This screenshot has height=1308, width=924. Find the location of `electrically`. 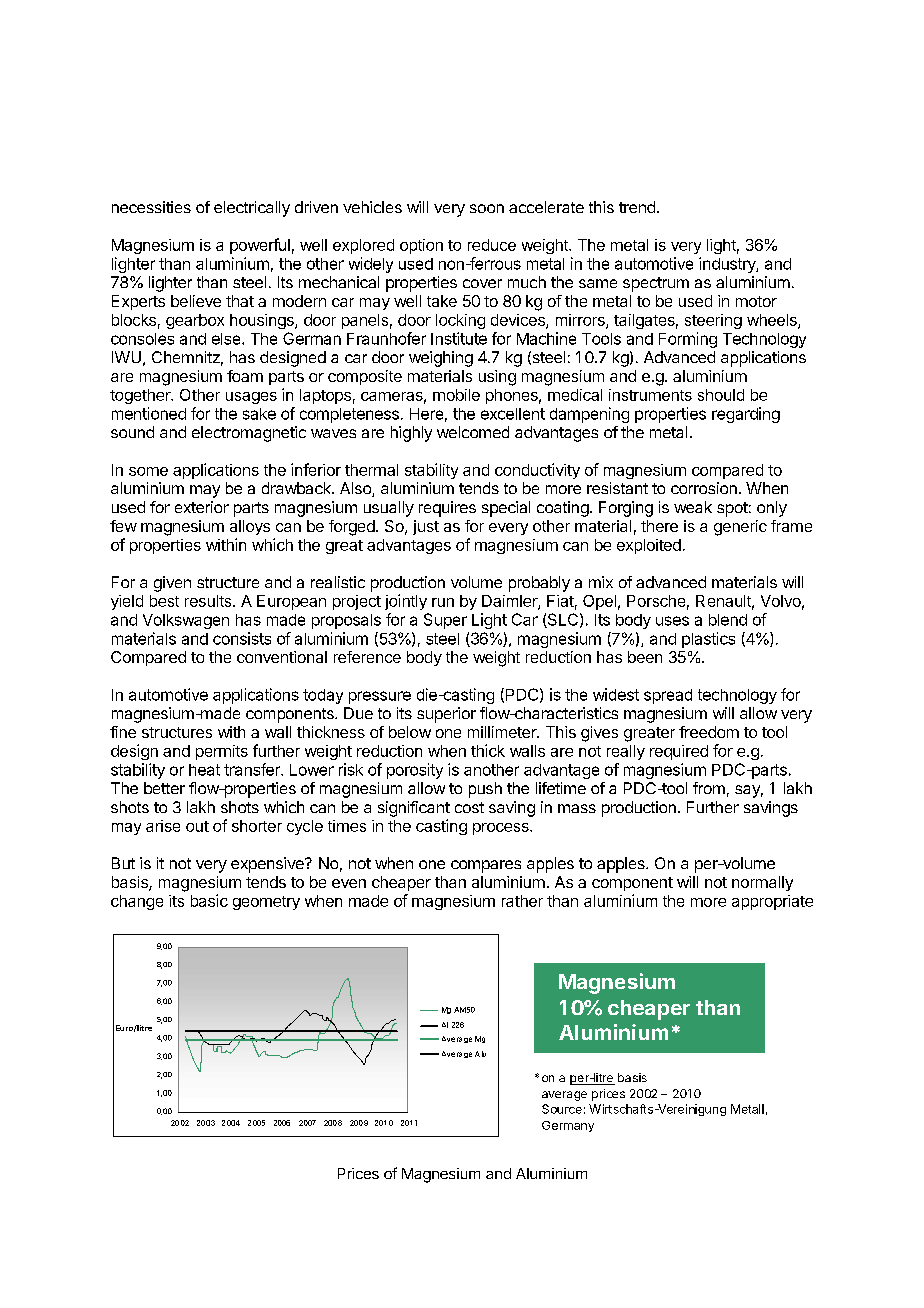

electrically is located at coordinates (252, 209).
